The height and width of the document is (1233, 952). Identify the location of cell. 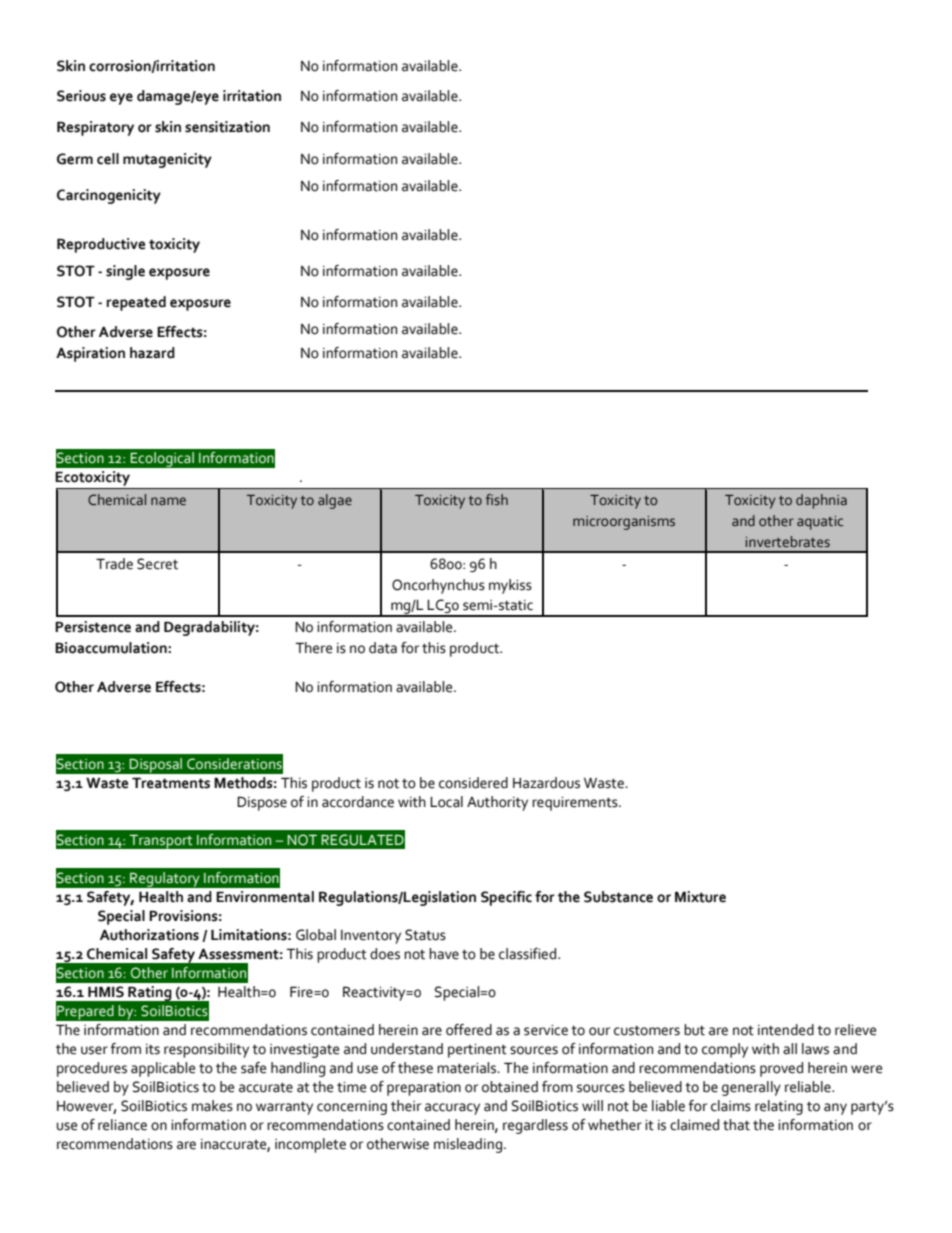
(108, 159).
